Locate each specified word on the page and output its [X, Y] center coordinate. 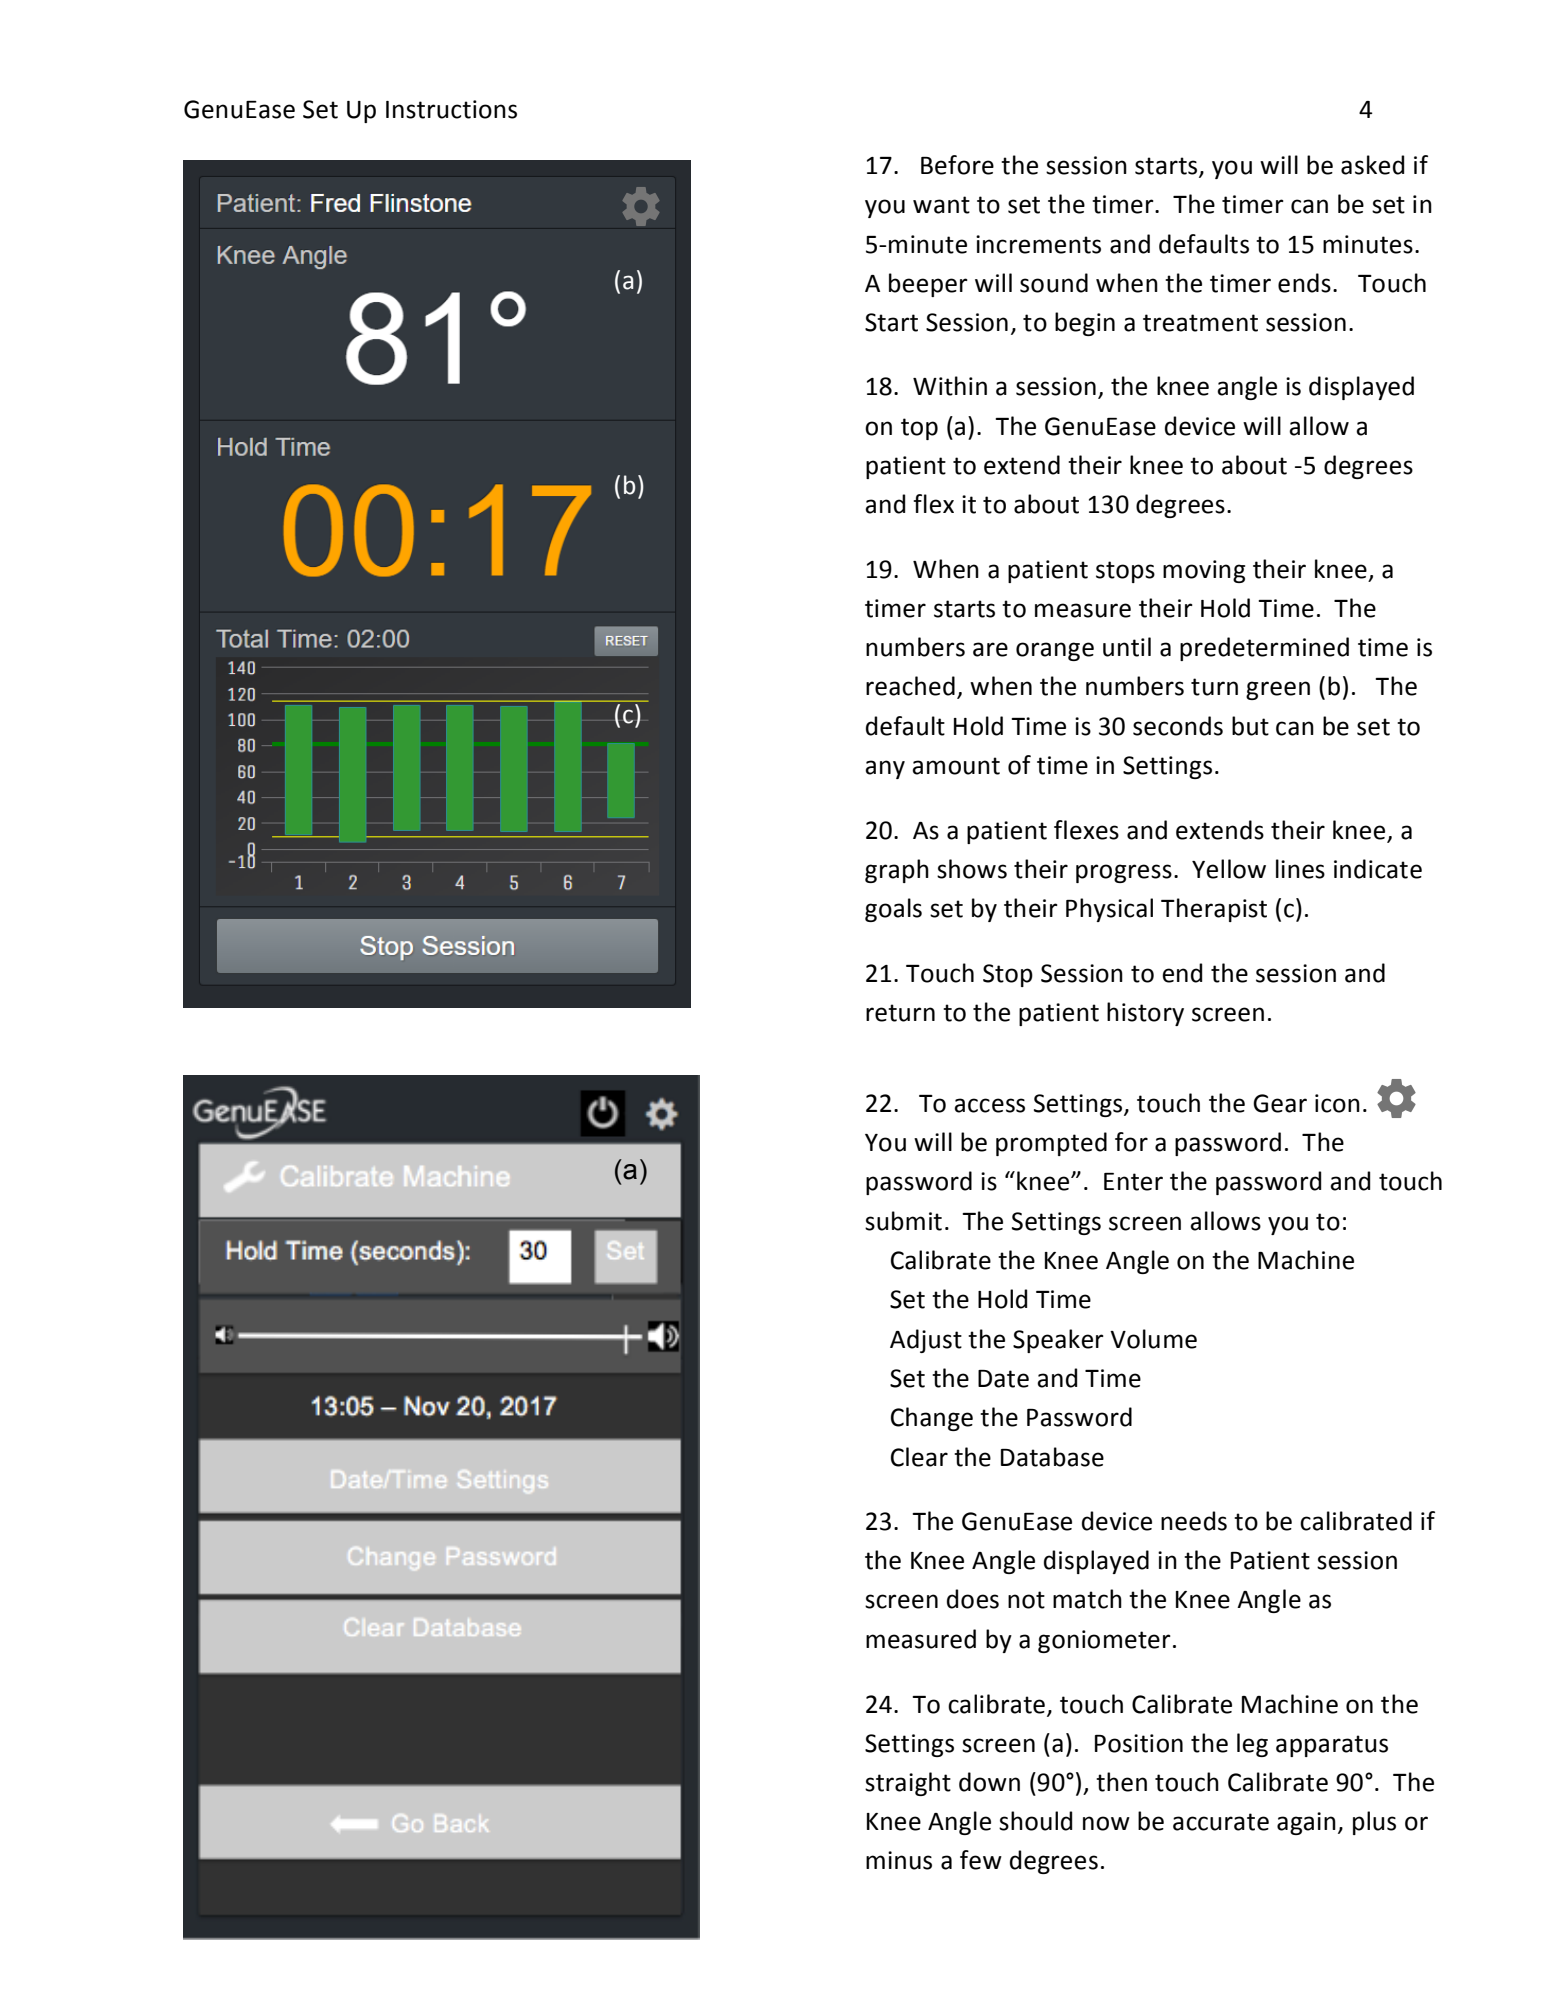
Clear [919, 1457]
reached [910, 686]
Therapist [1214, 910]
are [990, 649]
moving [1204, 571]
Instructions [451, 109]
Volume [1153, 1339]
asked [1372, 165]
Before [957, 165]
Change [932, 1419]
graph [897, 871]
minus [899, 1860]
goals [893, 910]
